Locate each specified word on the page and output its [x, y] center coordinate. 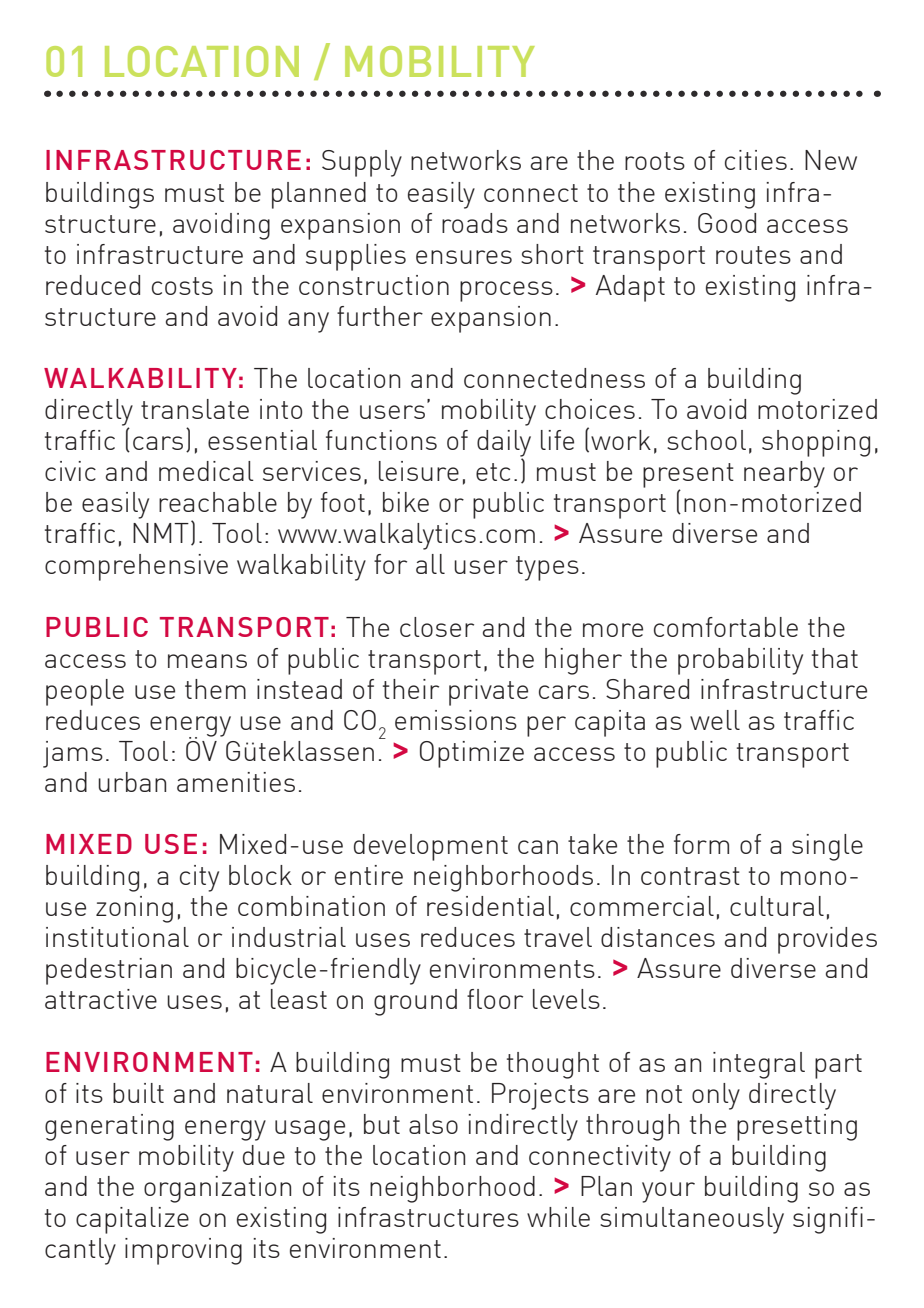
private [488, 692]
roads [475, 223]
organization [217, 1189]
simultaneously [692, 1220]
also [433, 1124]
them [215, 689]
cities [756, 160]
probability [740, 661]
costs [182, 286]
